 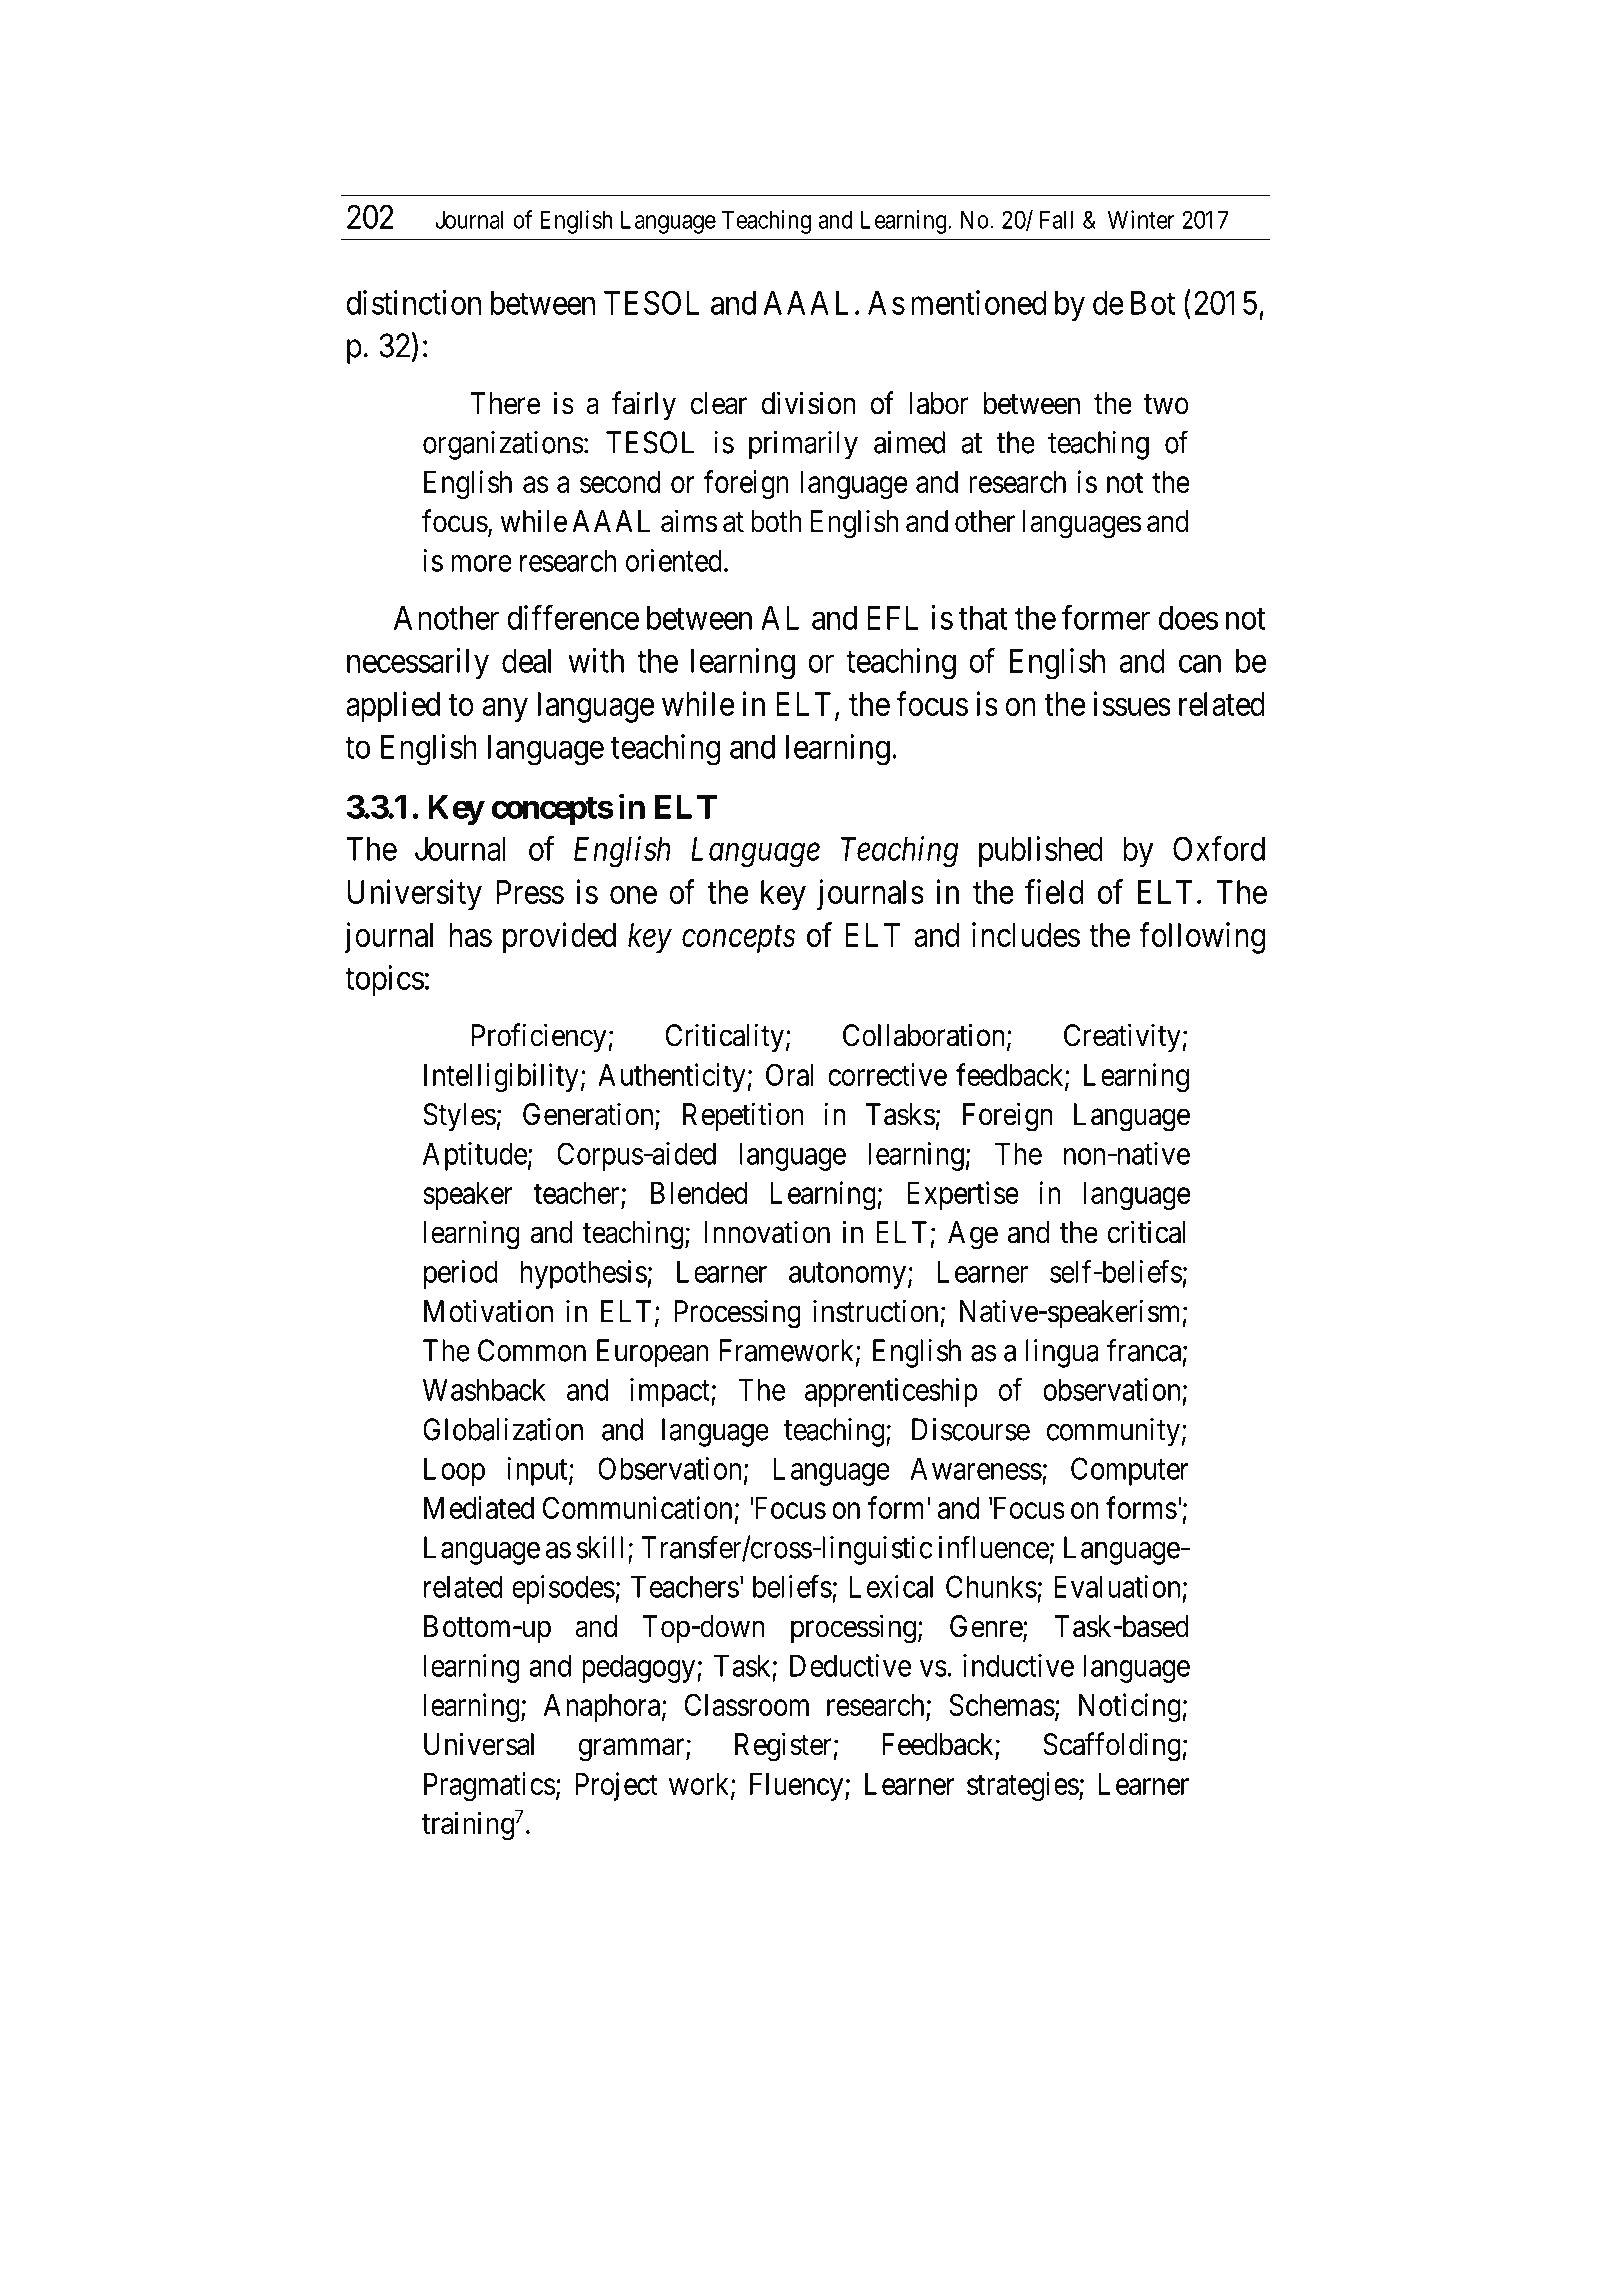 What do you see at coordinates (413, 302) in the document?
I see `distinction` at bounding box center [413, 302].
